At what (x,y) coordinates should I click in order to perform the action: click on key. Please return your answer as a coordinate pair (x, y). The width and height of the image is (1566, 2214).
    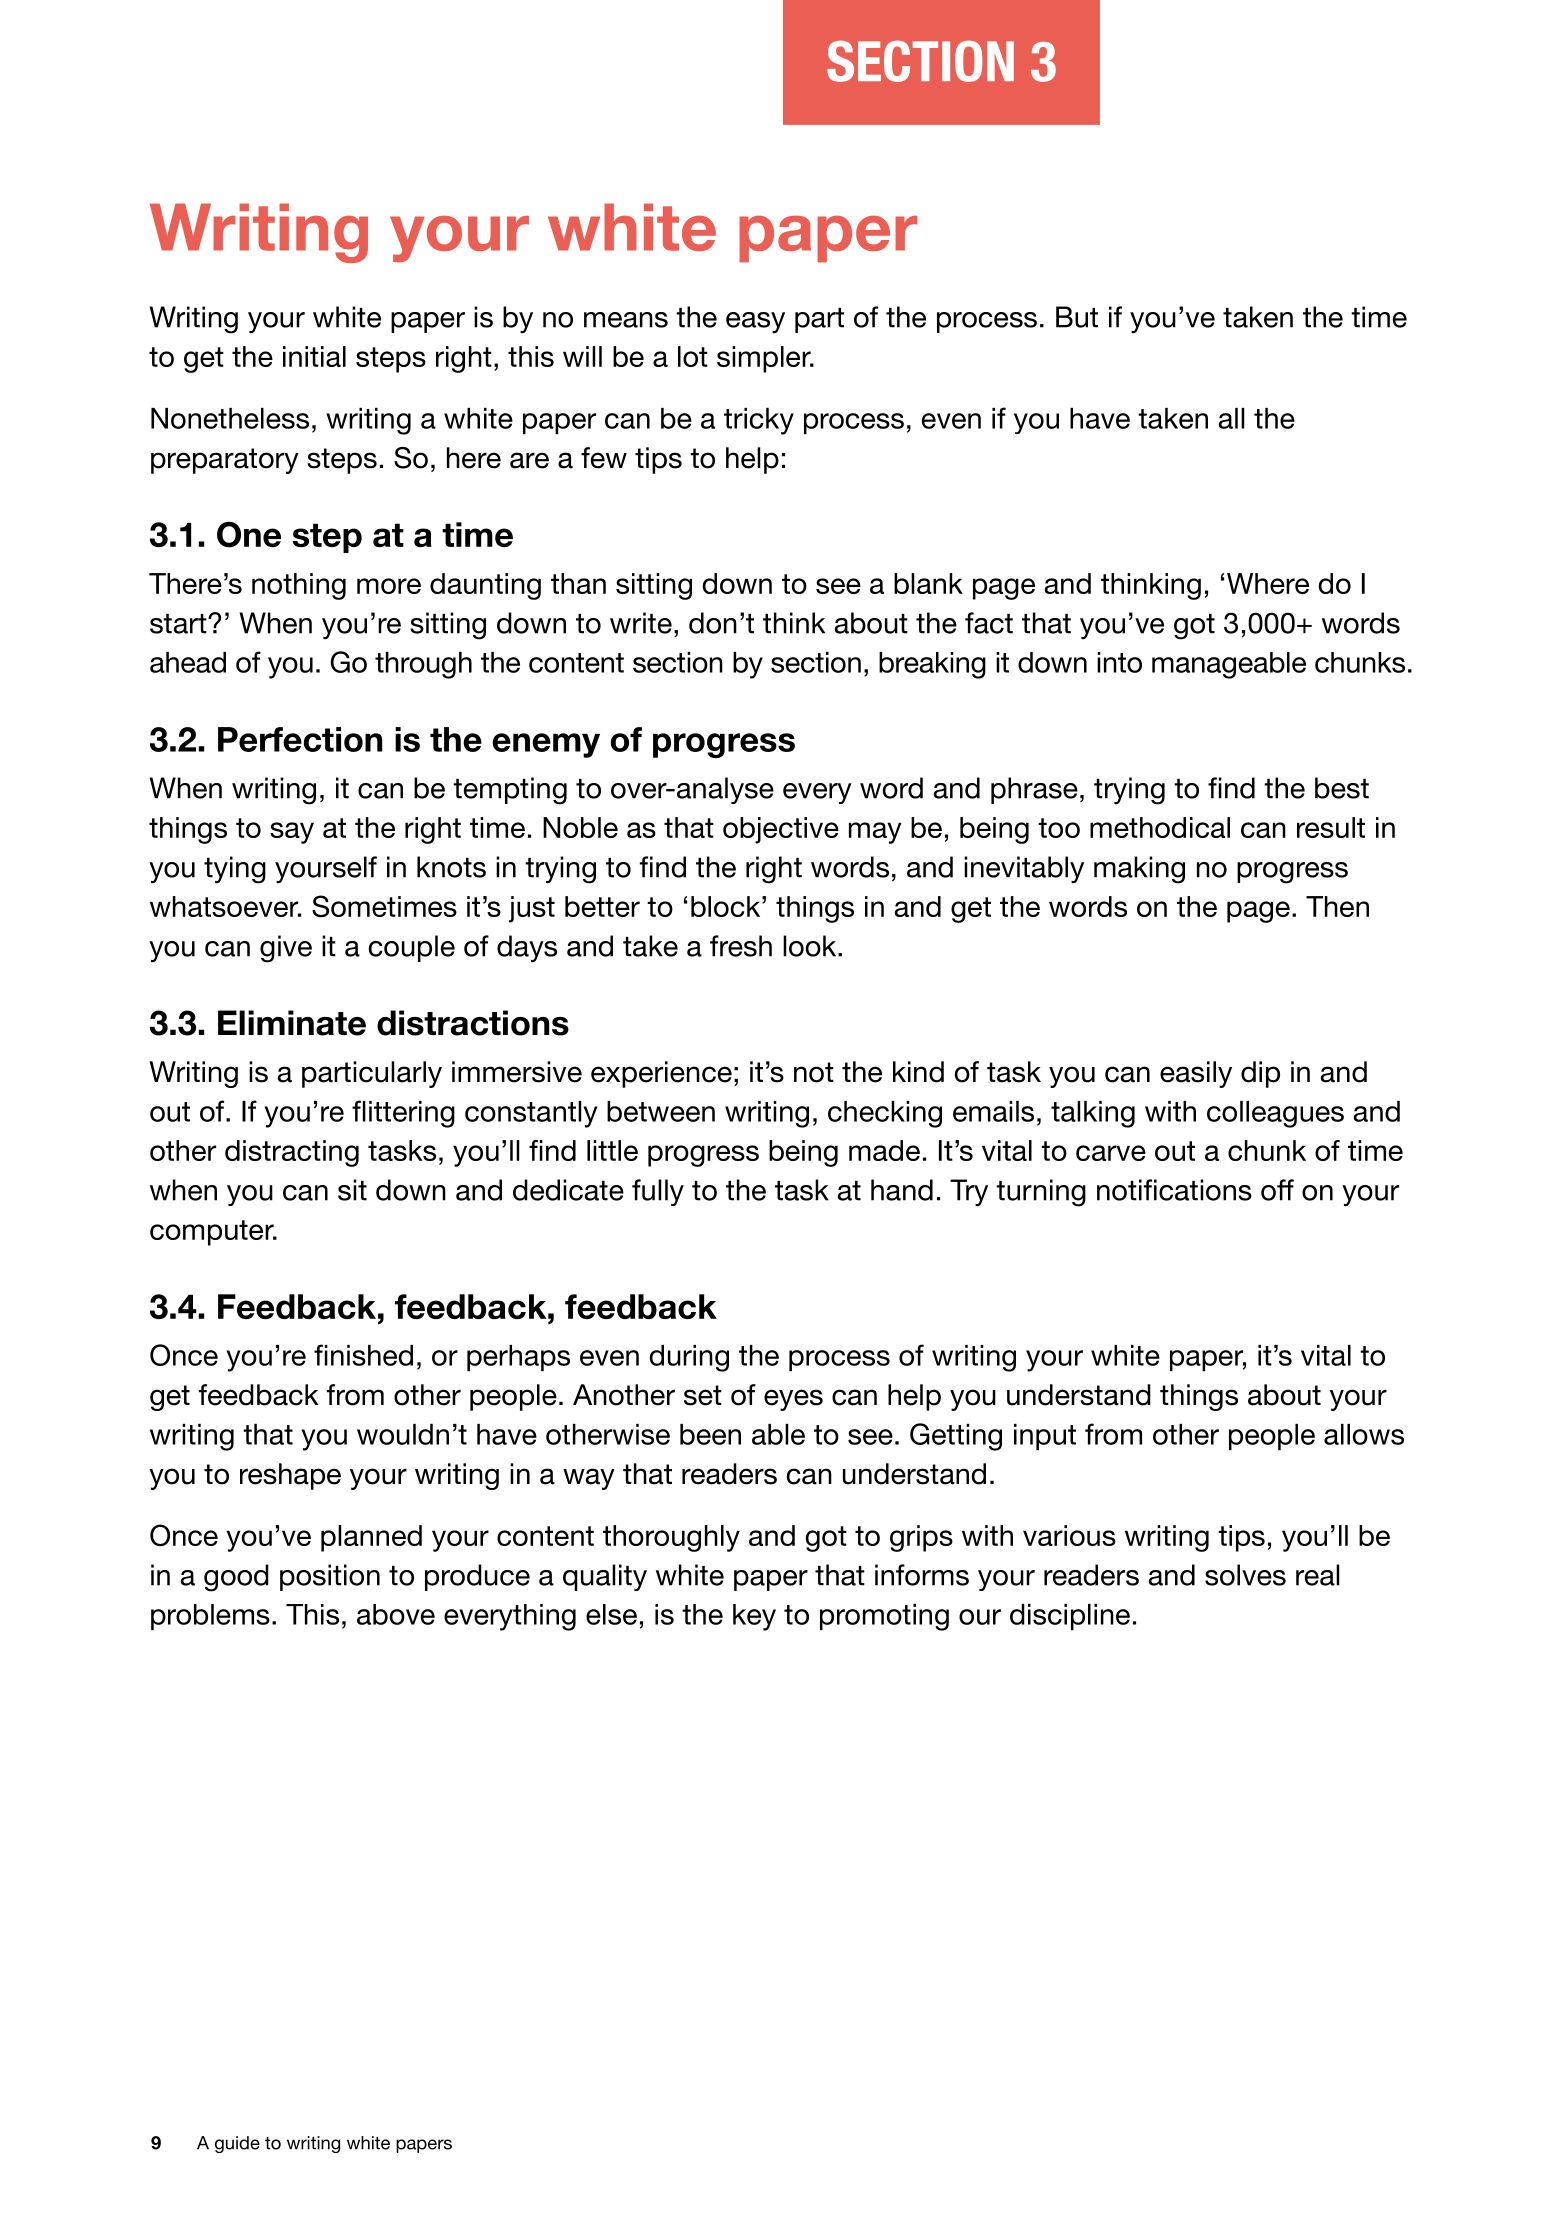
    Looking at the image, I should click on (754, 1617).
